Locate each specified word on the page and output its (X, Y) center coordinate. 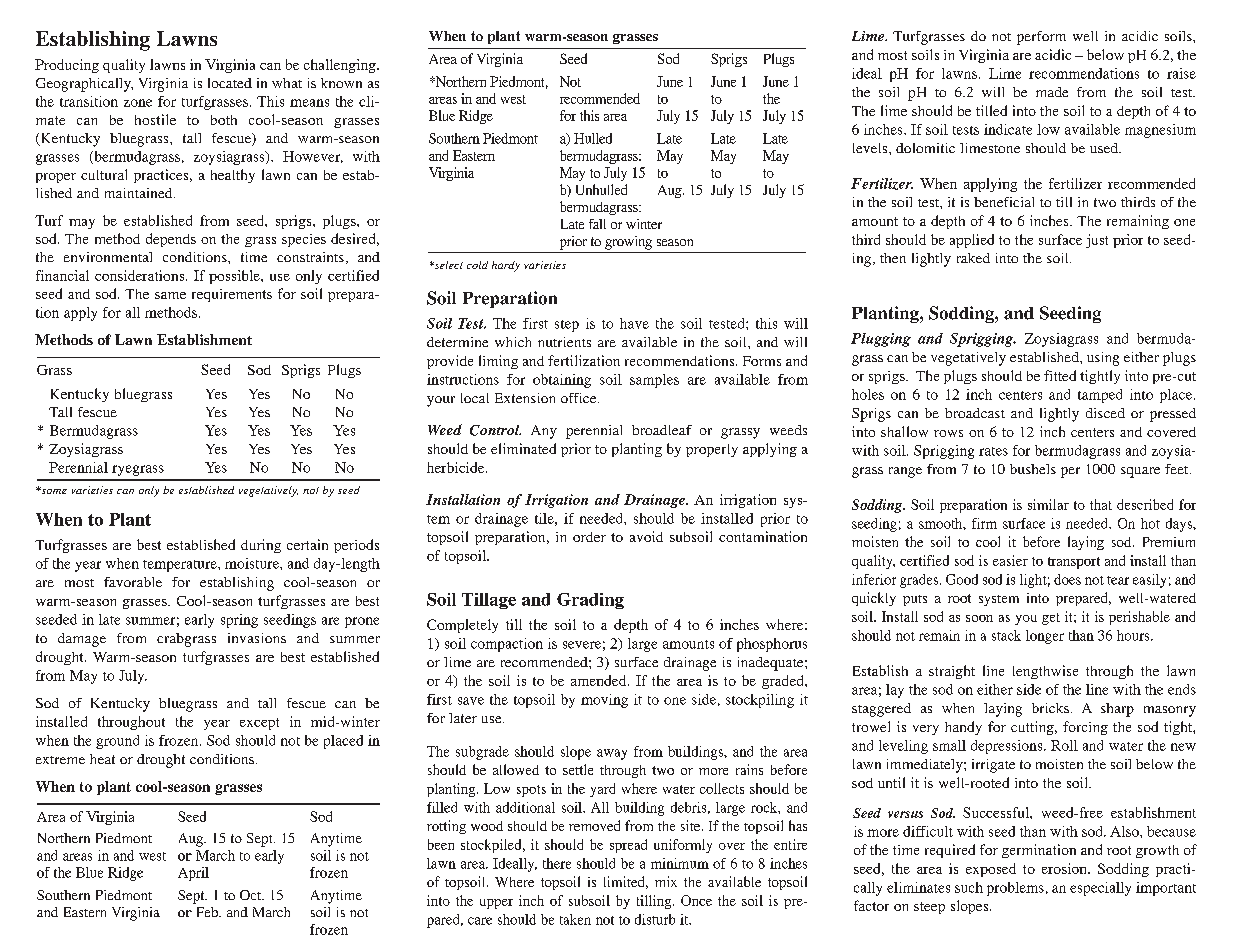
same (170, 295)
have (634, 323)
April (193, 874)
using (1103, 359)
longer (1045, 637)
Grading (590, 601)
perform (1041, 38)
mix (666, 881)
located (230, 83)
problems (1015, 889)
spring (239, 621)
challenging (341, 66)
